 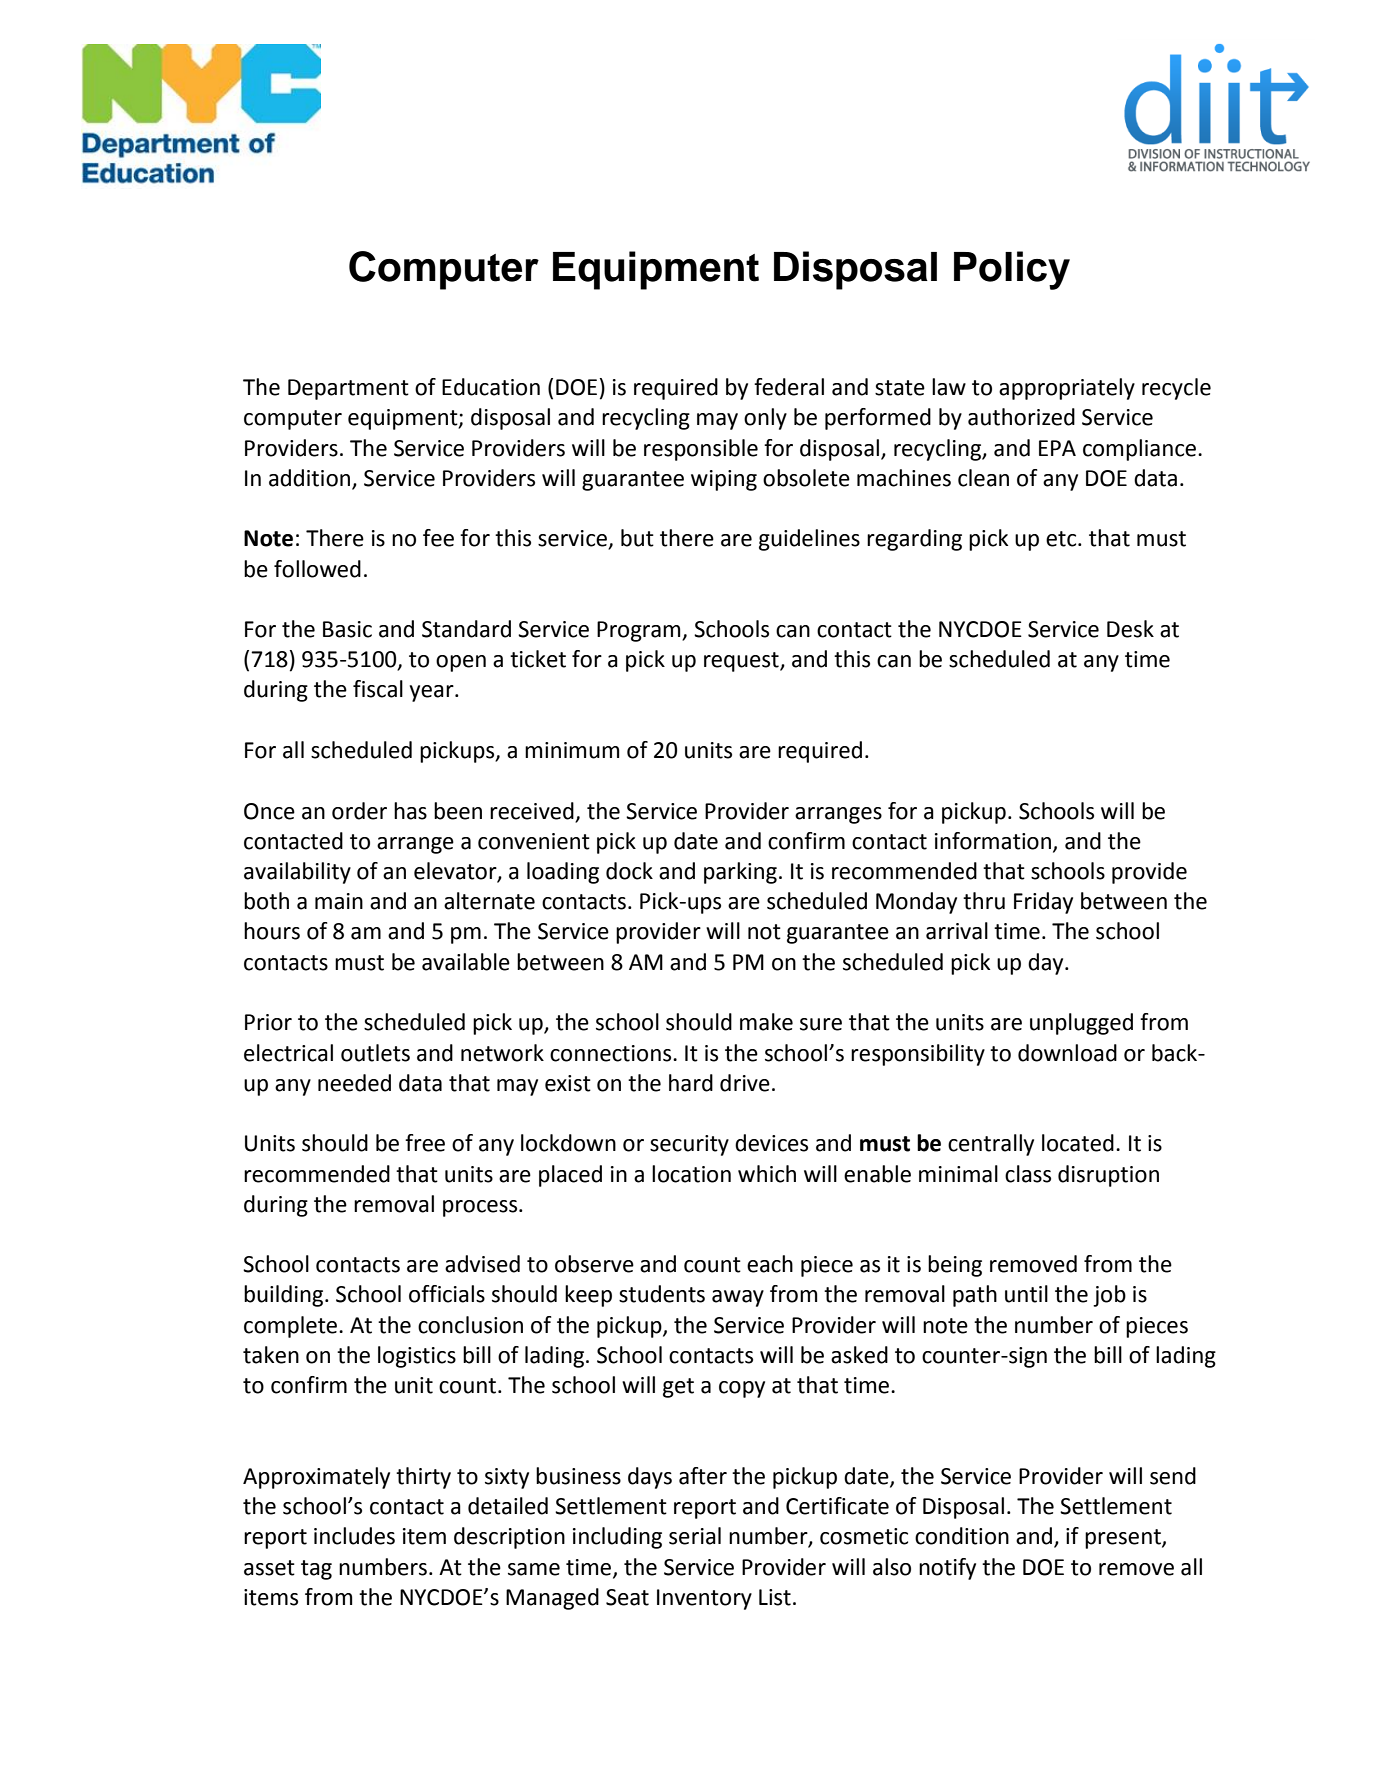 I want to click on officials, so click(x=447, y=1294).
